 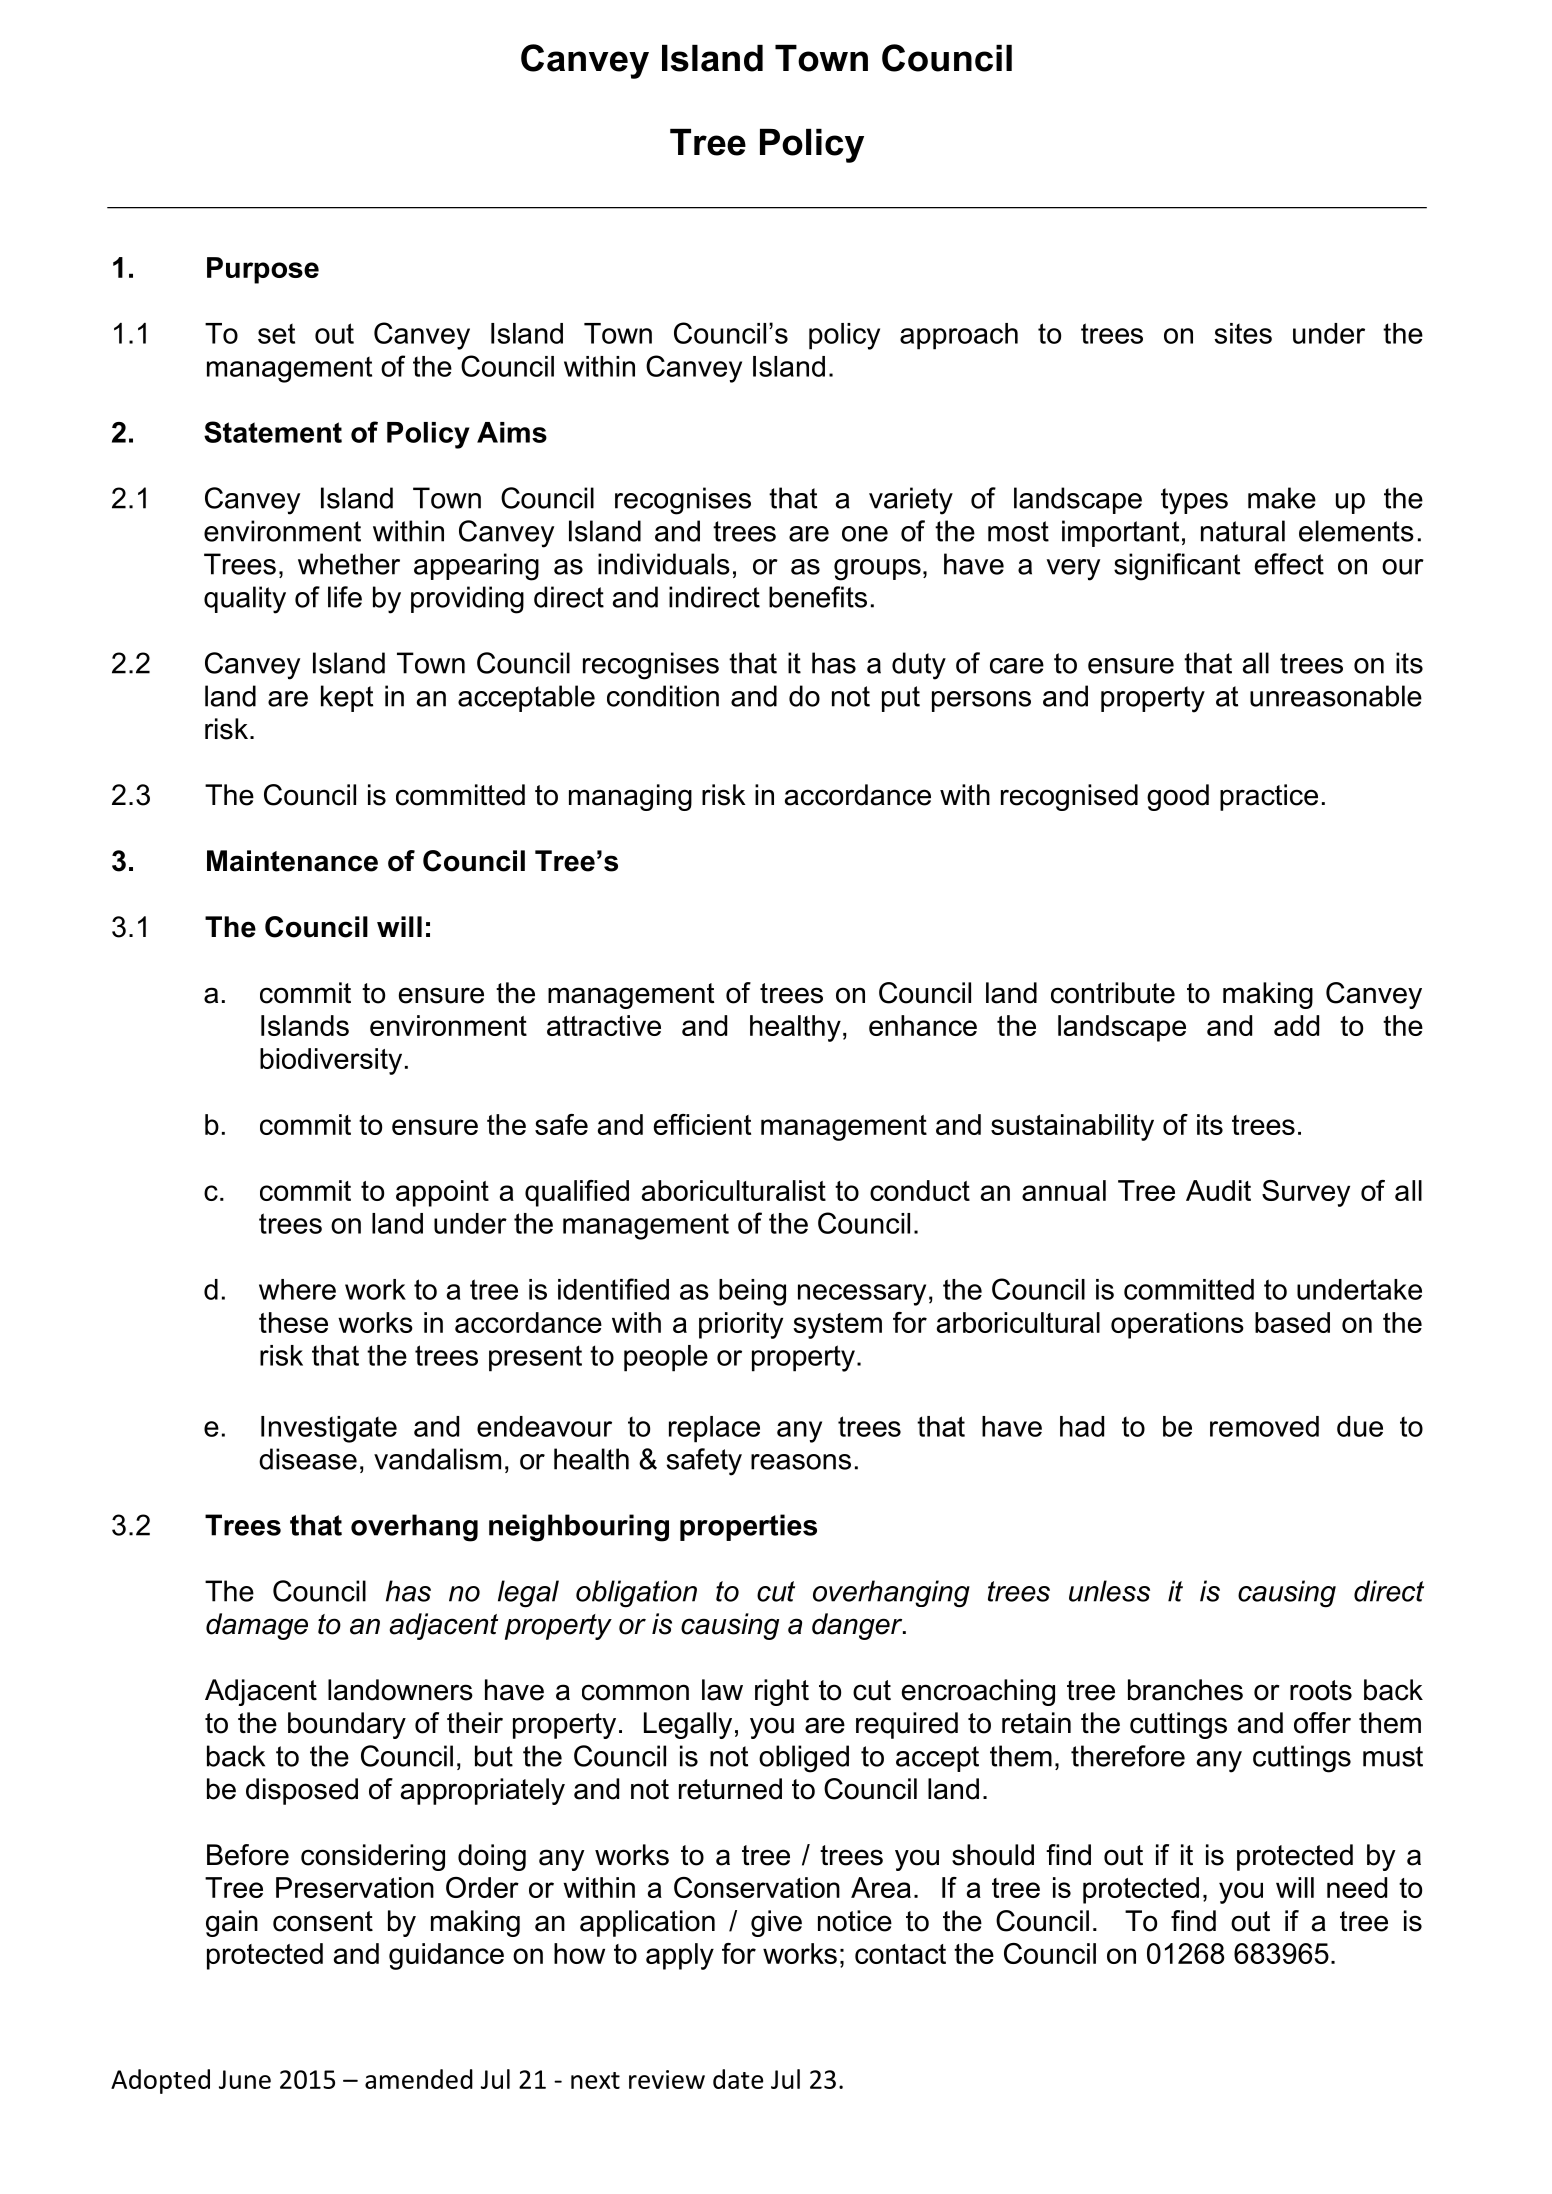 I want to click on need, so click(x=1357, y=1887).
